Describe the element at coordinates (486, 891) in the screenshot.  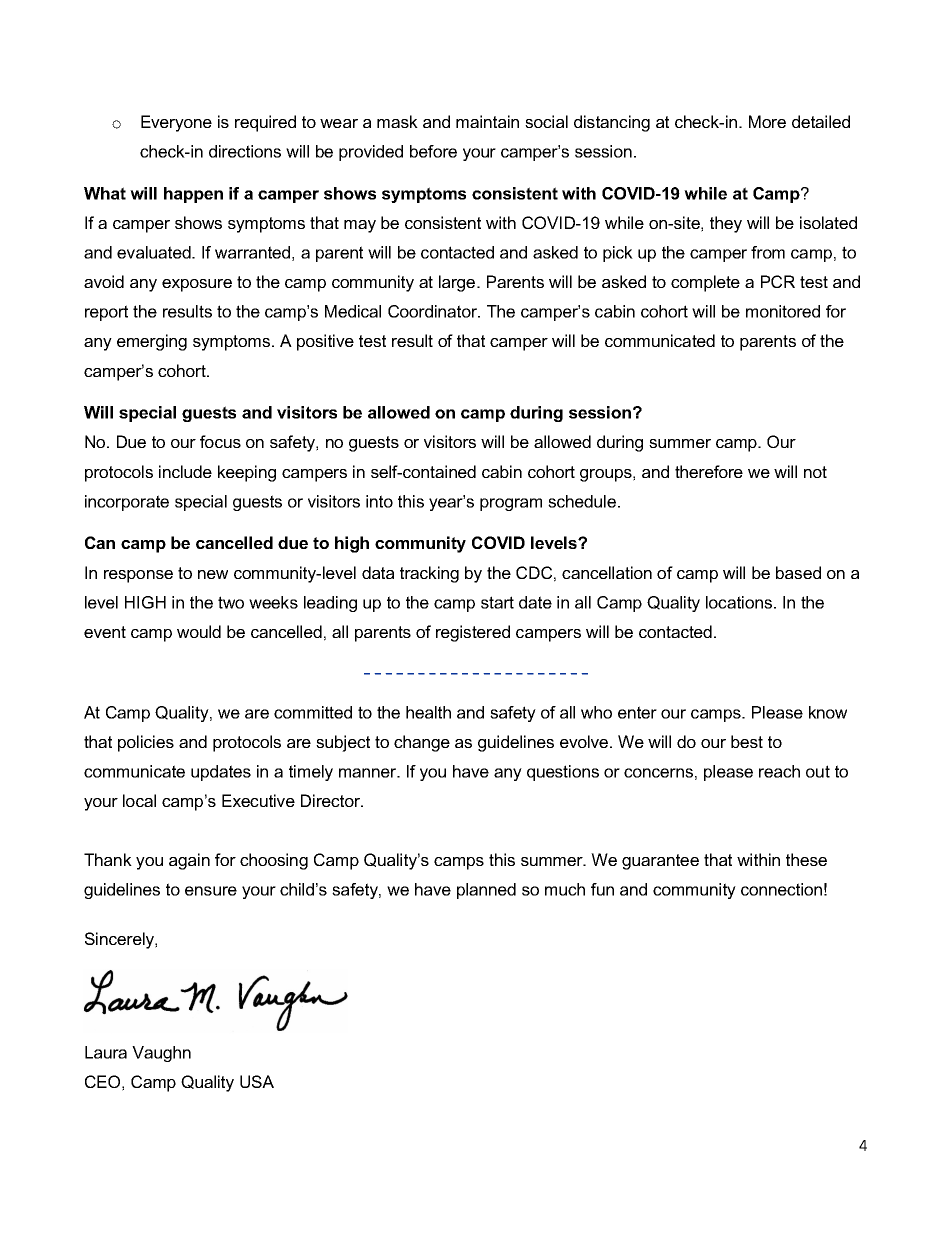
I see `planned` at that location.
